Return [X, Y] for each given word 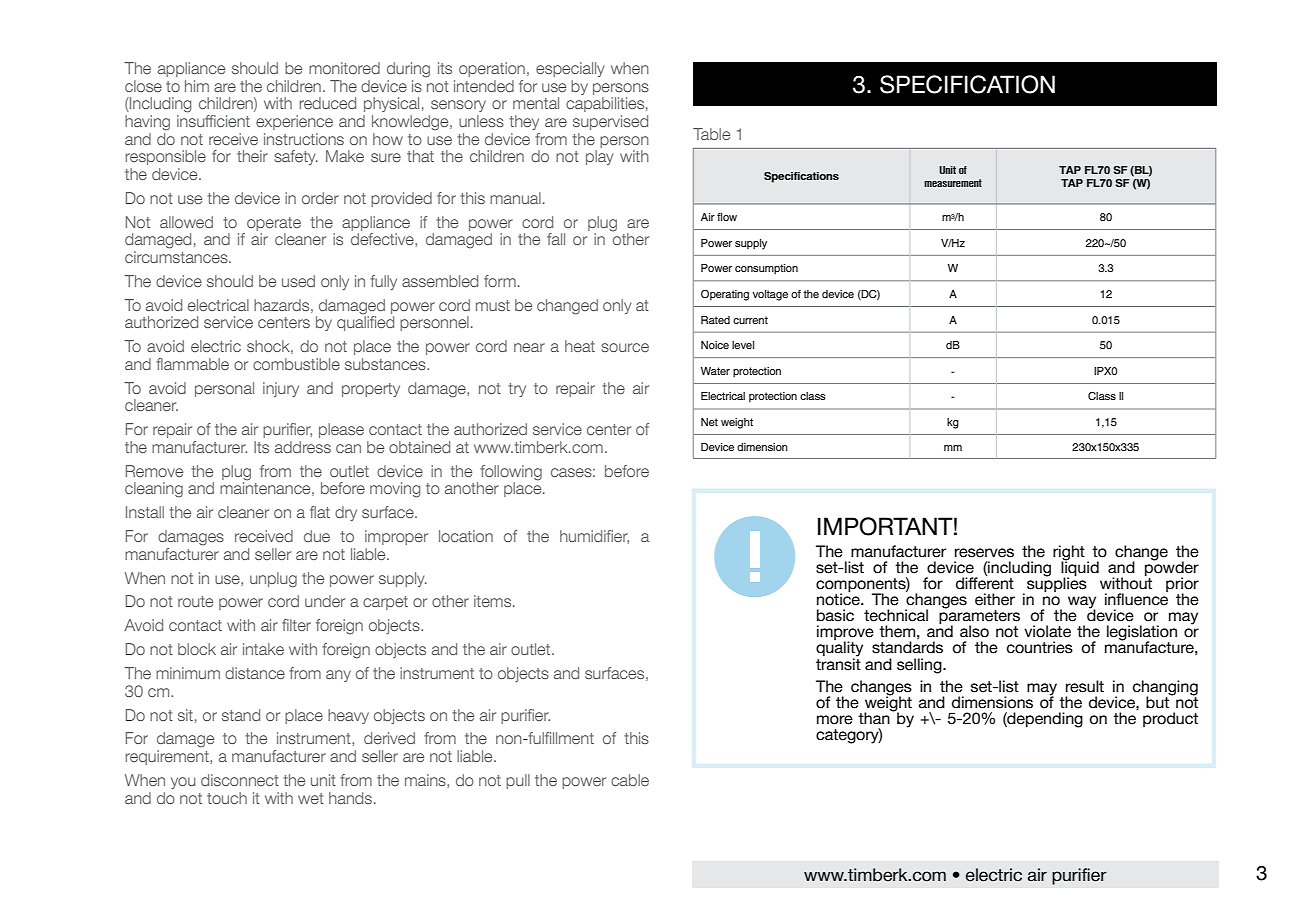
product [1170, 719]
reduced [327, 103]
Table [711, 134]
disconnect [240, 780]
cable [630, 780]
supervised [610, 122]
